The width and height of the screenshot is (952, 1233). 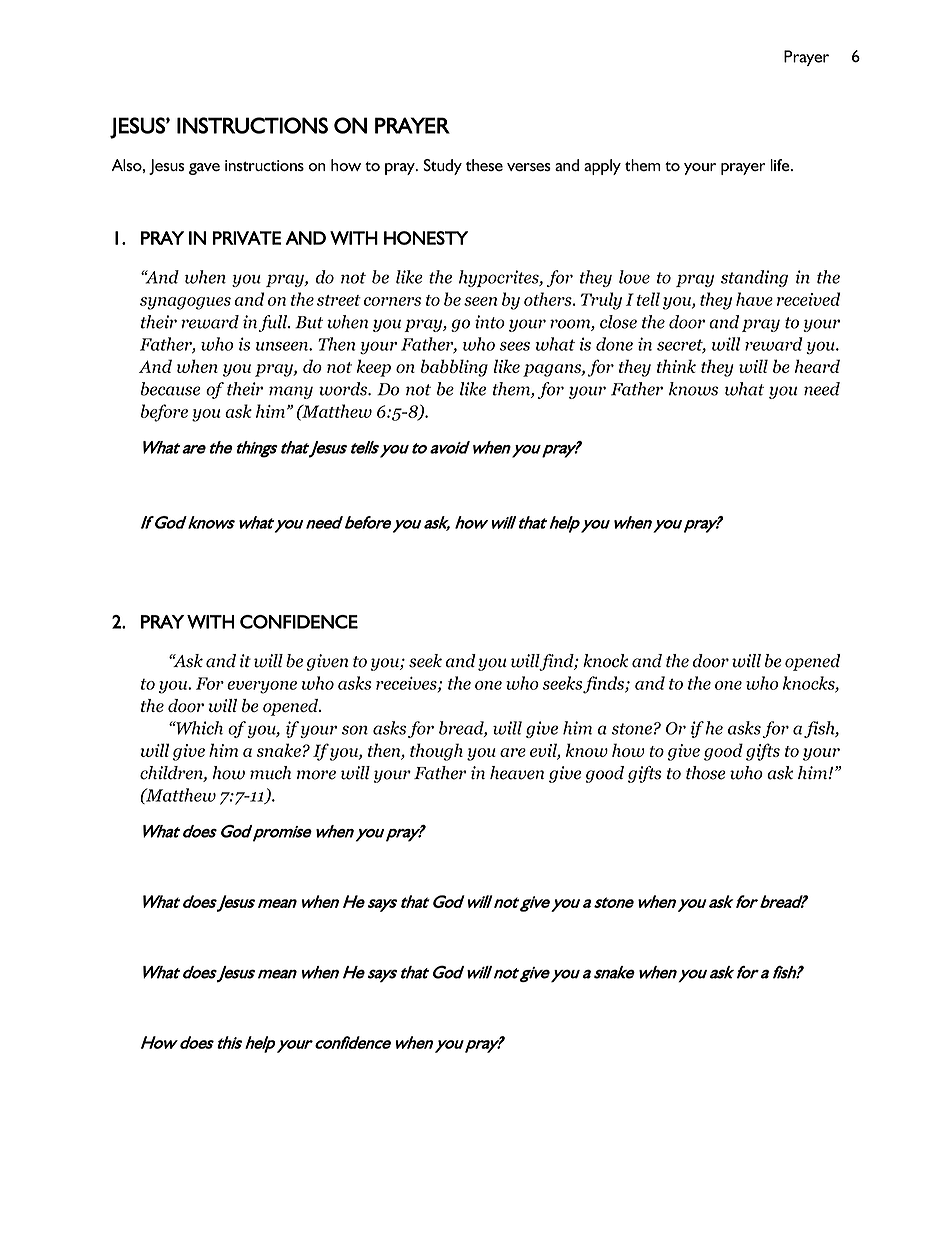 What do you see at coordinates (262, 687) in the screenshot?
I see `everyone` at bounding box center [262, 687].
